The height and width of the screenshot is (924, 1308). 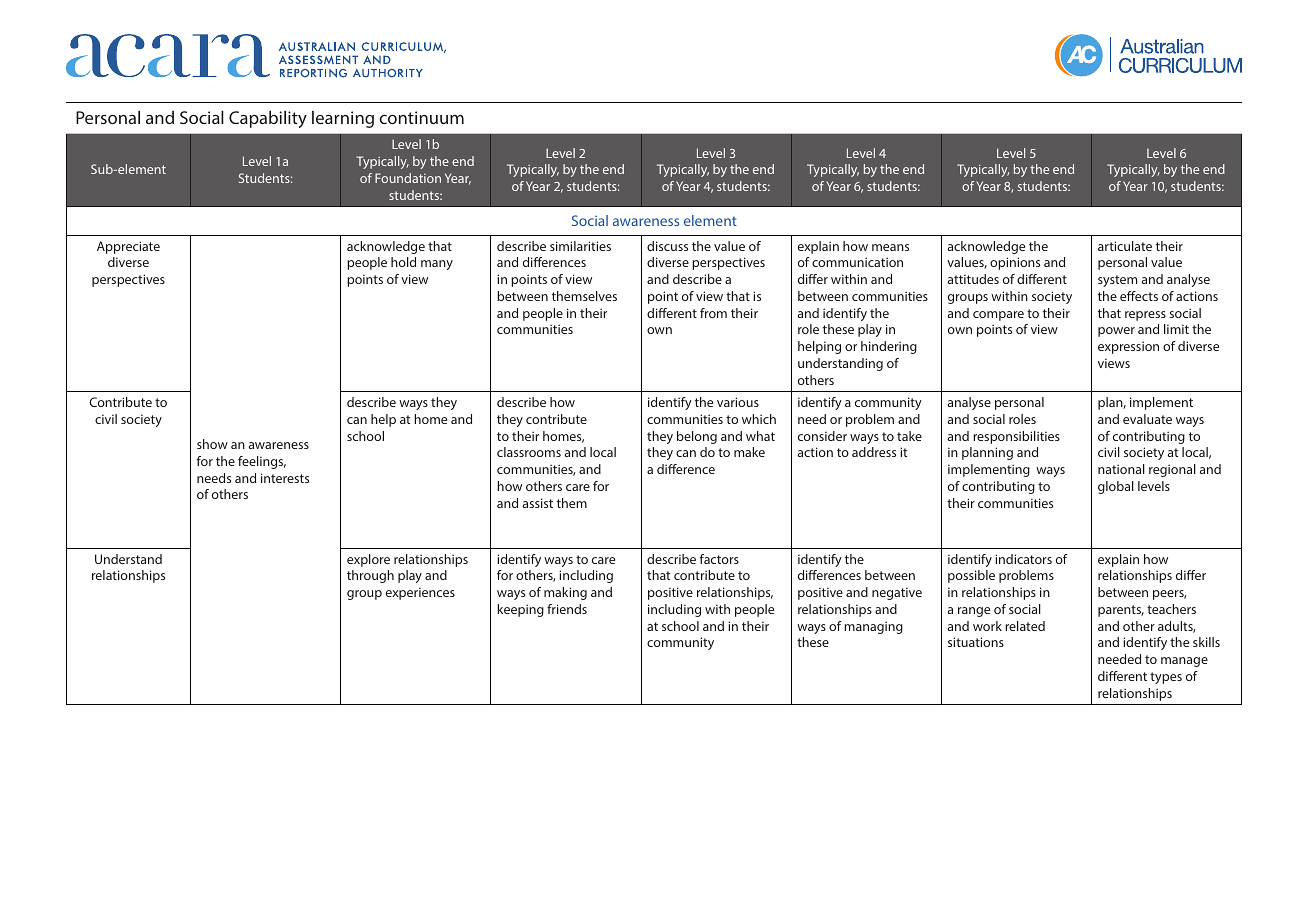 What do you see at coordinates (1023, 559) in the screenshot?
I see `indicators` at bounding box center [1023, 559].
